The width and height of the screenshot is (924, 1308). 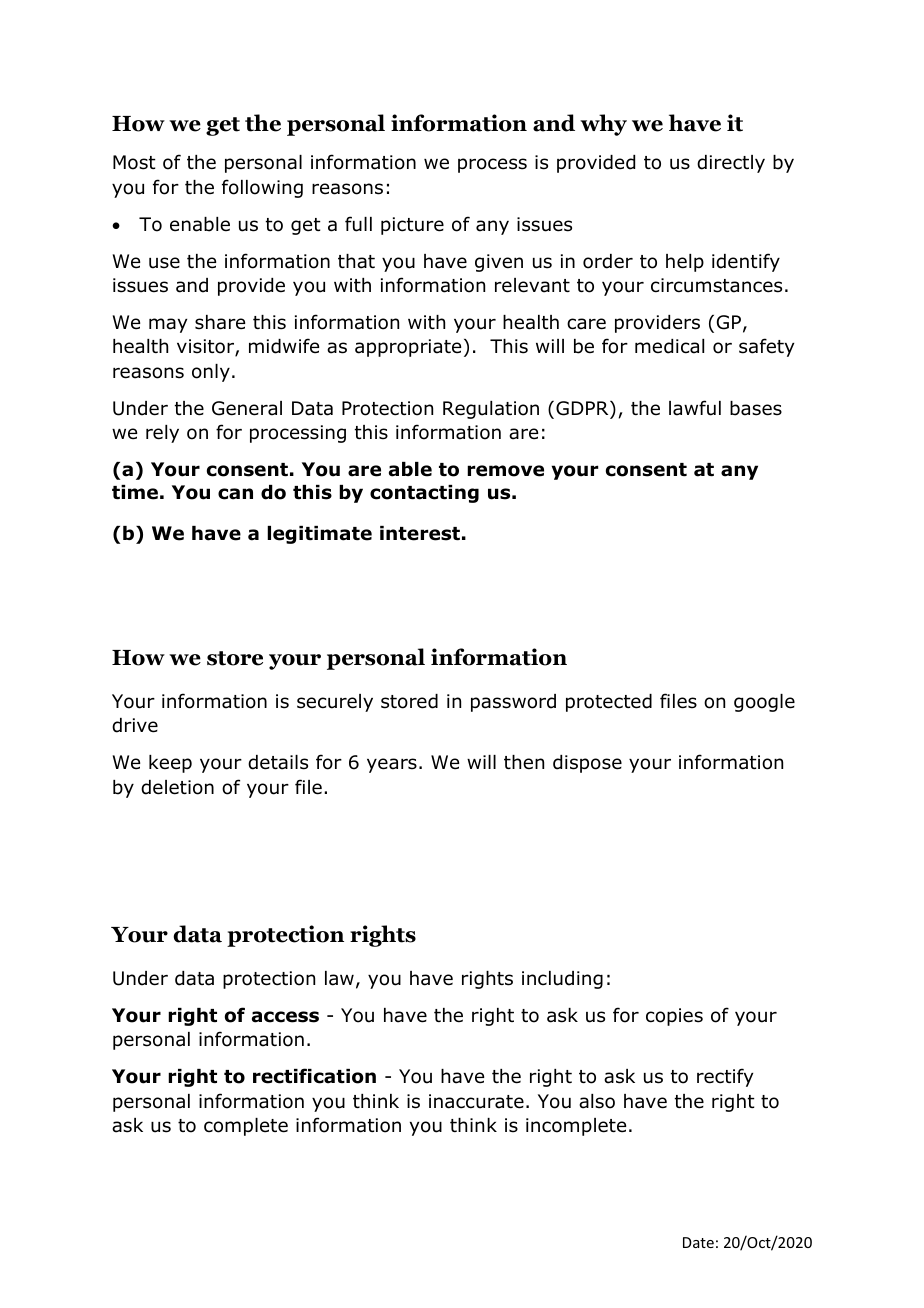 What do you see at coordinates (262, 188) in the screenshot?
I see `following` at bounding box center [262, 188].
